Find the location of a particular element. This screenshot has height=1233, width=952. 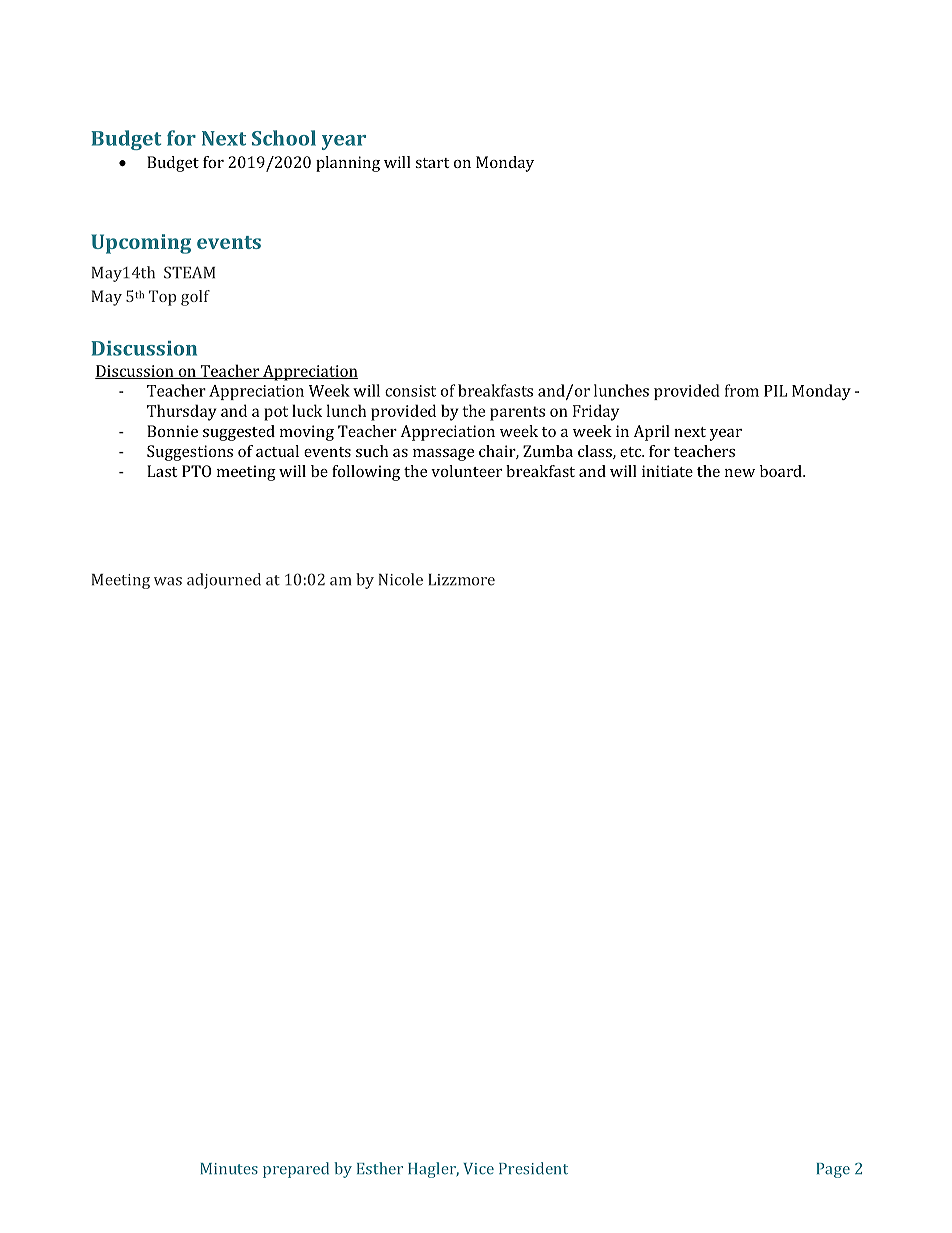

School is located at coordinates (284, 138).
